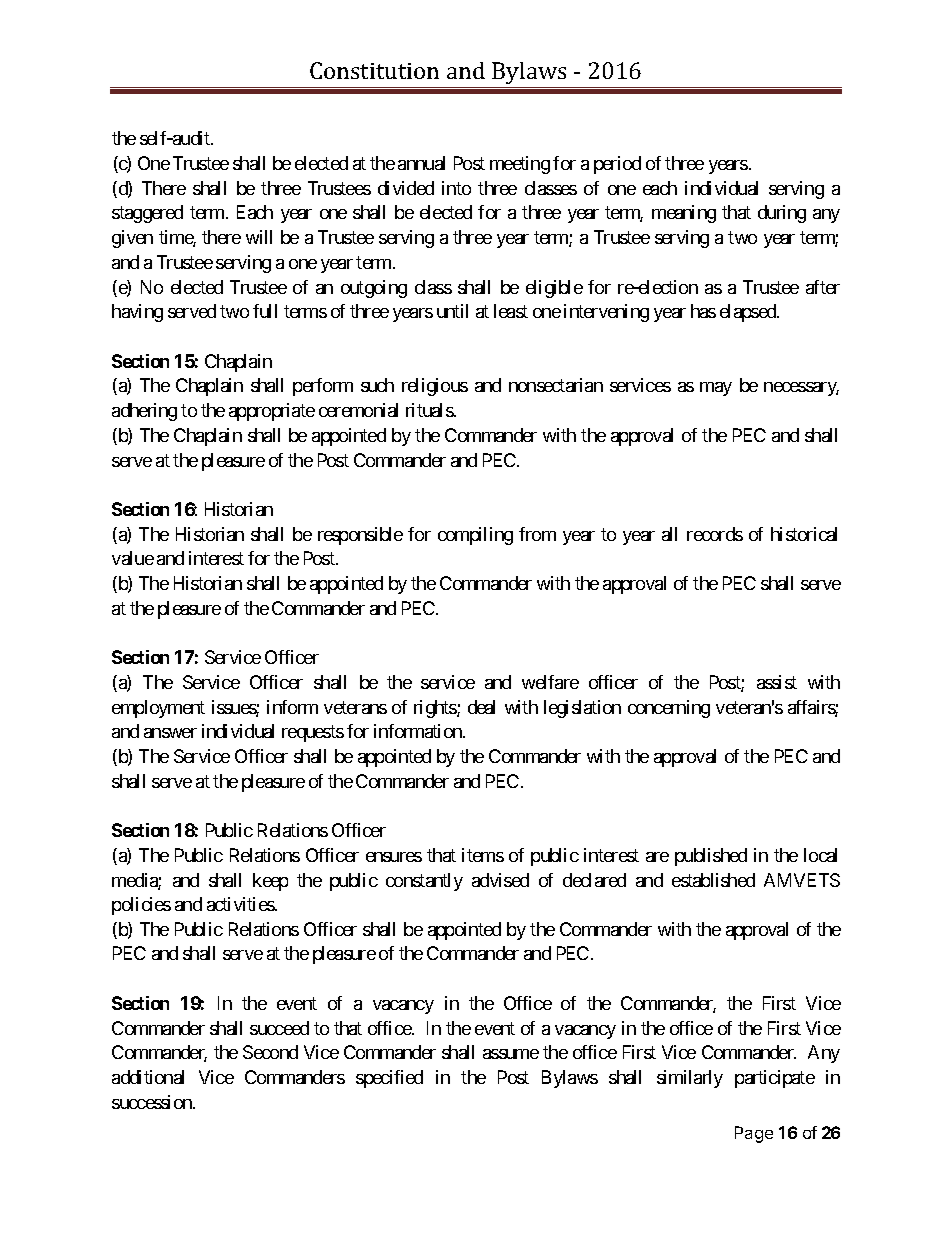  I want to click on Page, so click(754, 1134).
